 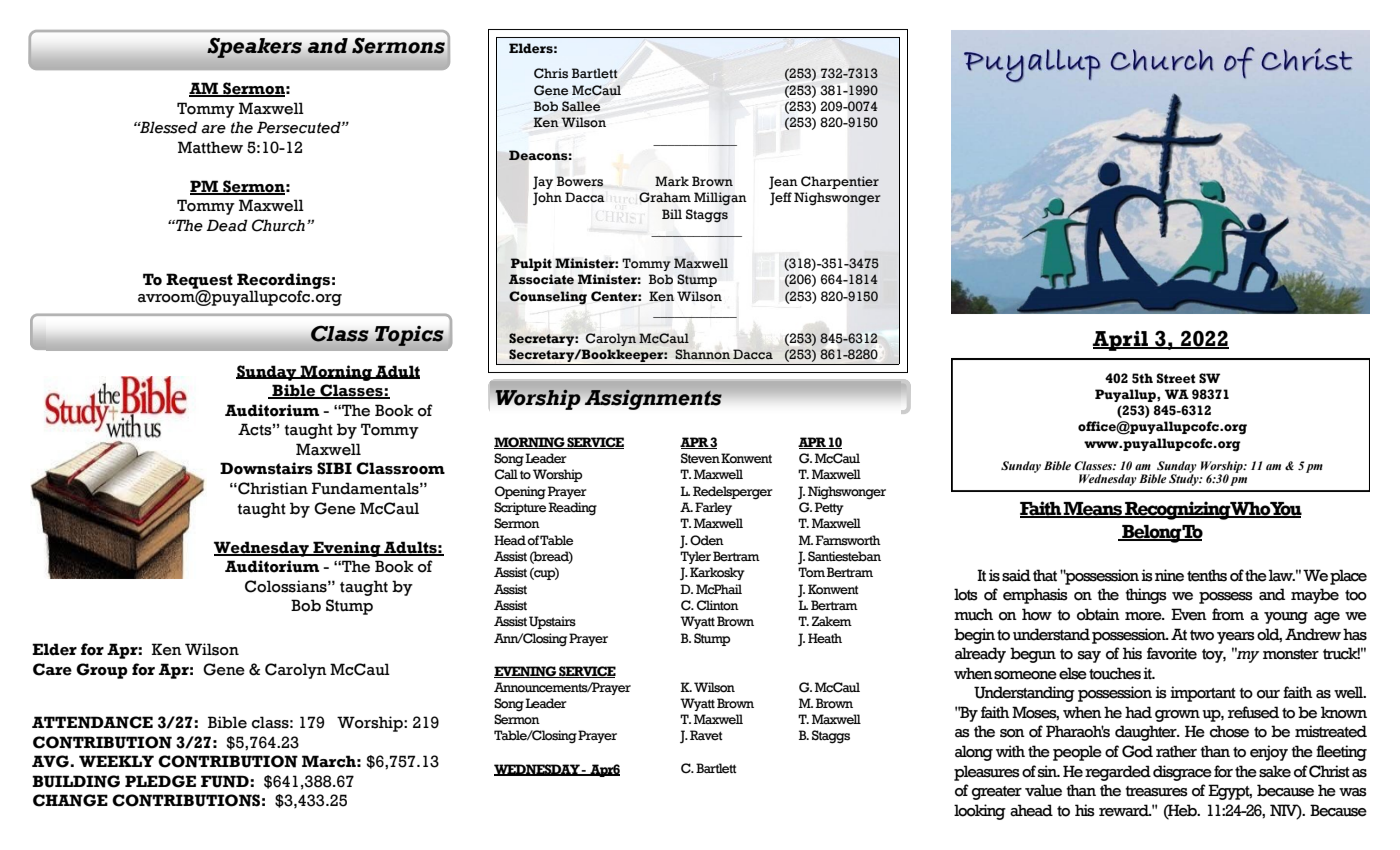 I want to click on Bill, so click(x=672, y=214).
